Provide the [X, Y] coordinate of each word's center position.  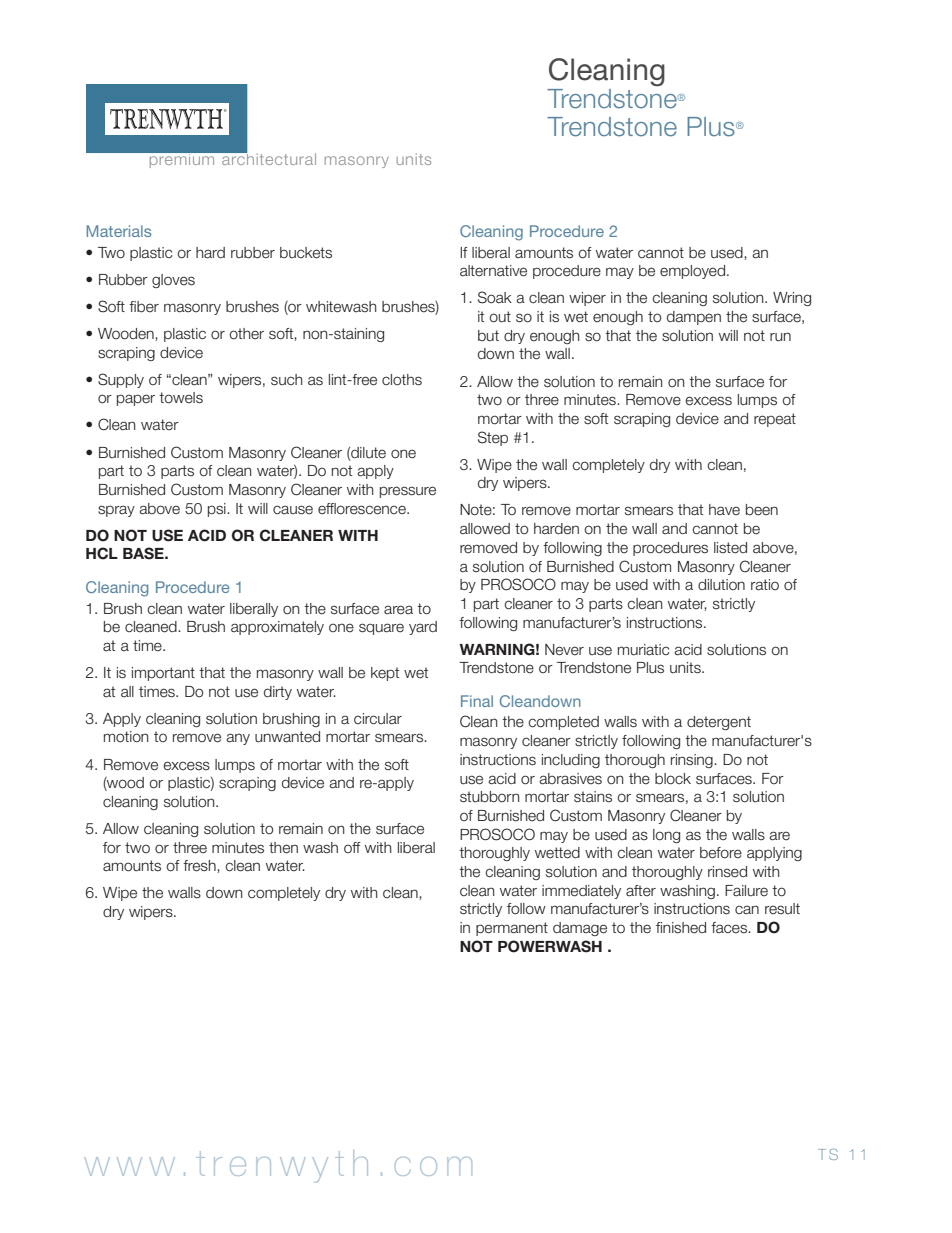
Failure [746, 891]
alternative [493, 271]
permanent [512, 929]
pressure [408, 492]
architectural [268, 158]
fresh [200, 866]
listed [730, 548]
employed [694, 272]
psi [218, 510]
